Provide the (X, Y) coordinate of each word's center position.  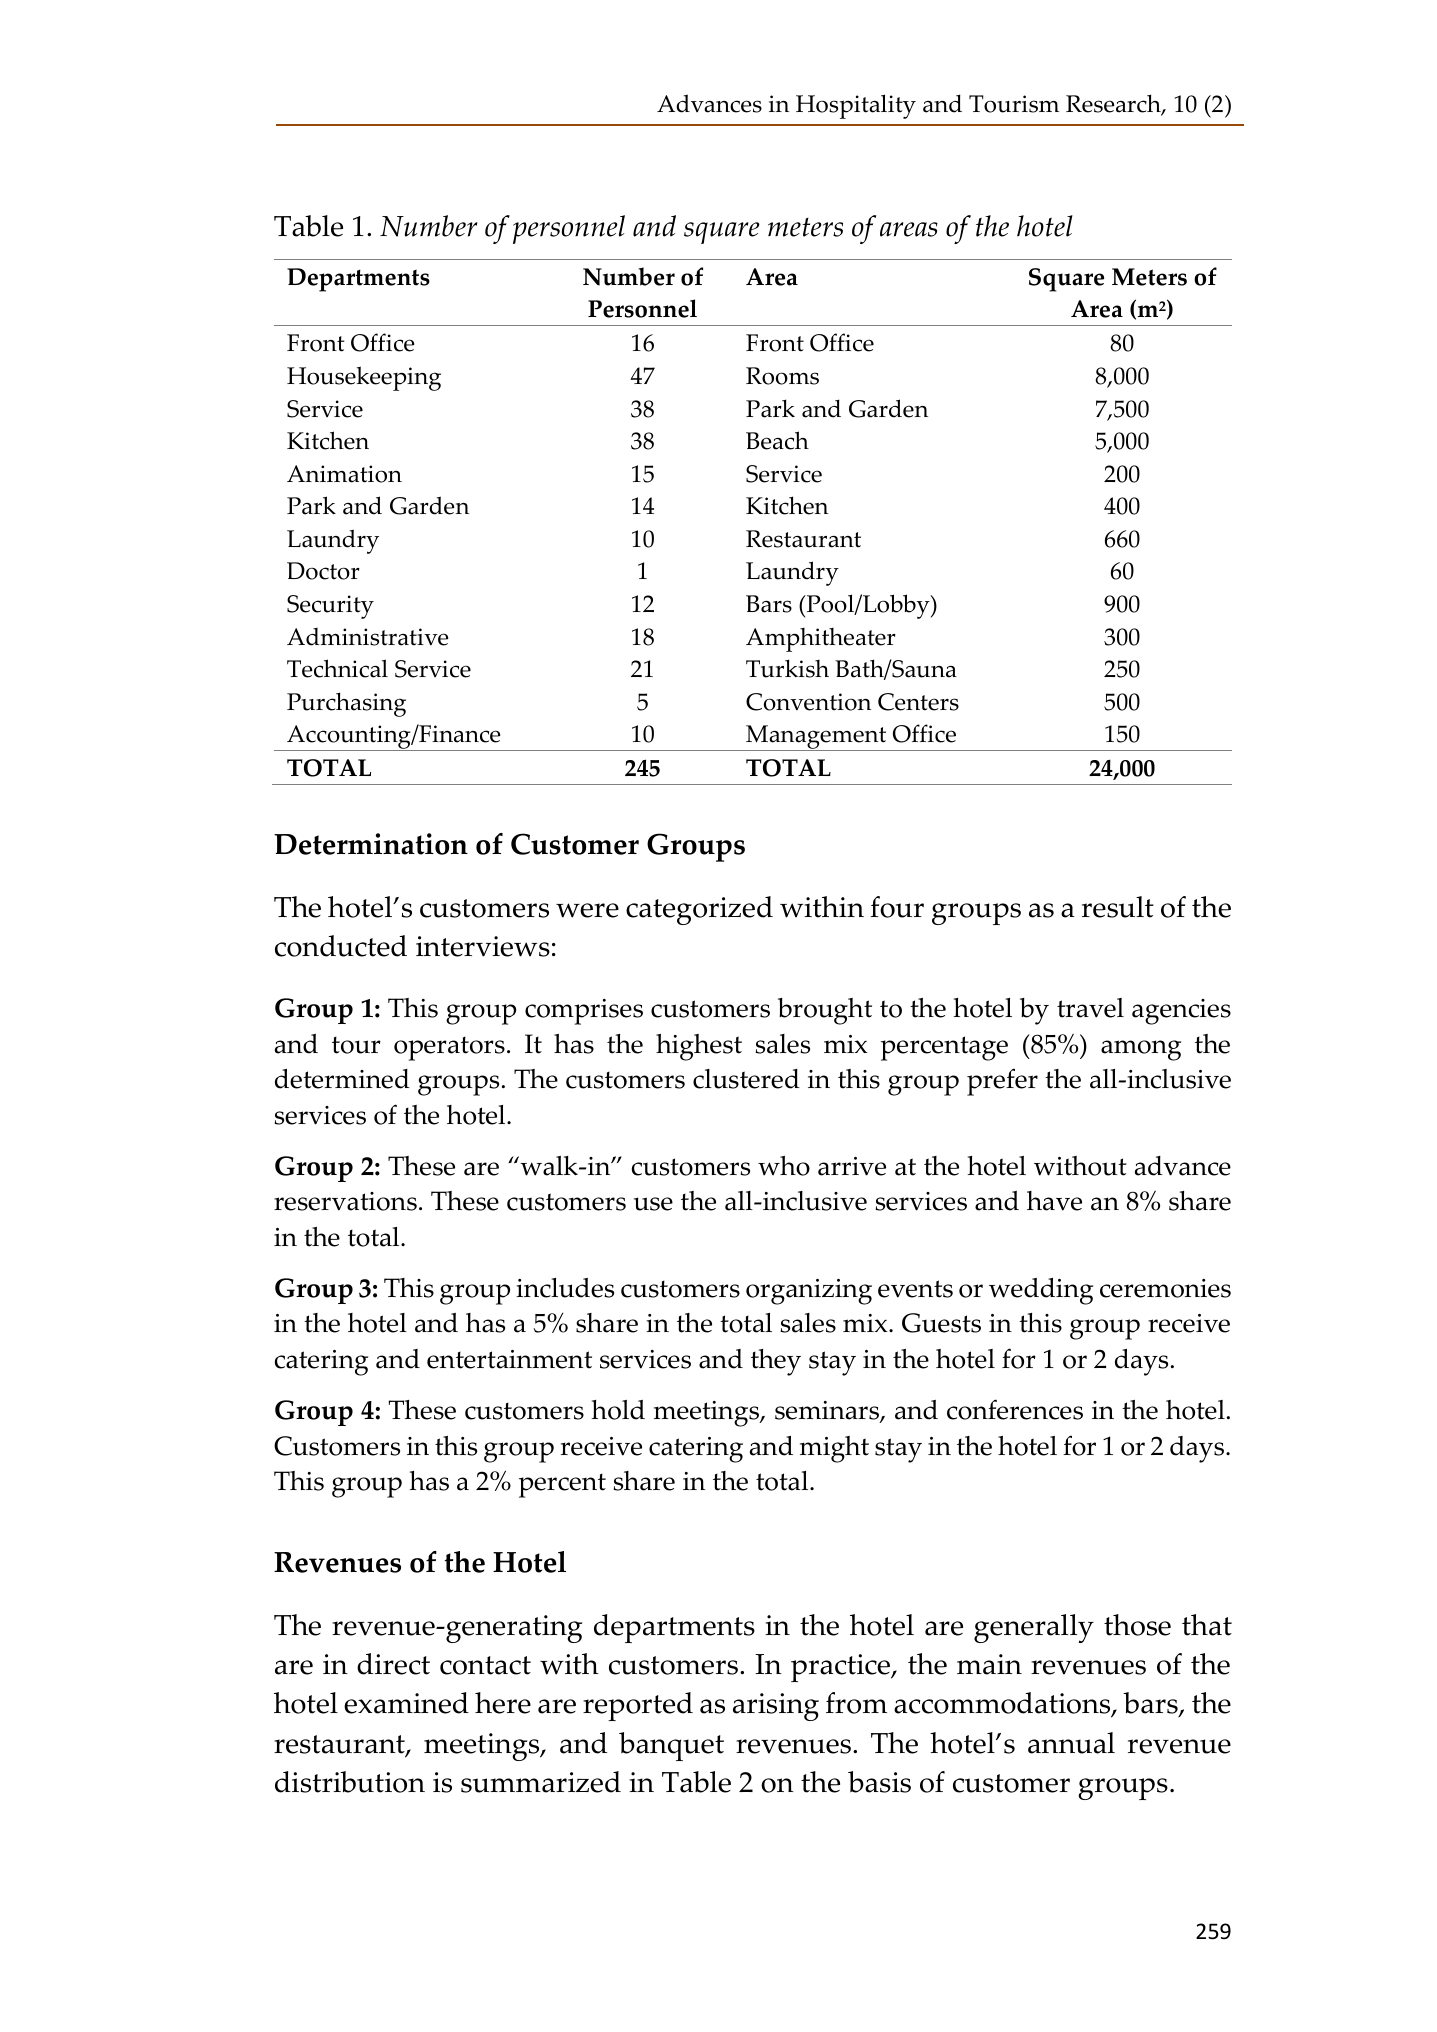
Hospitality (856, 106)
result (1118, 907)
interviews (483, 946)
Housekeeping (364, 378)
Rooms (782, 376)
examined (406, 1703)
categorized (699, 910)
